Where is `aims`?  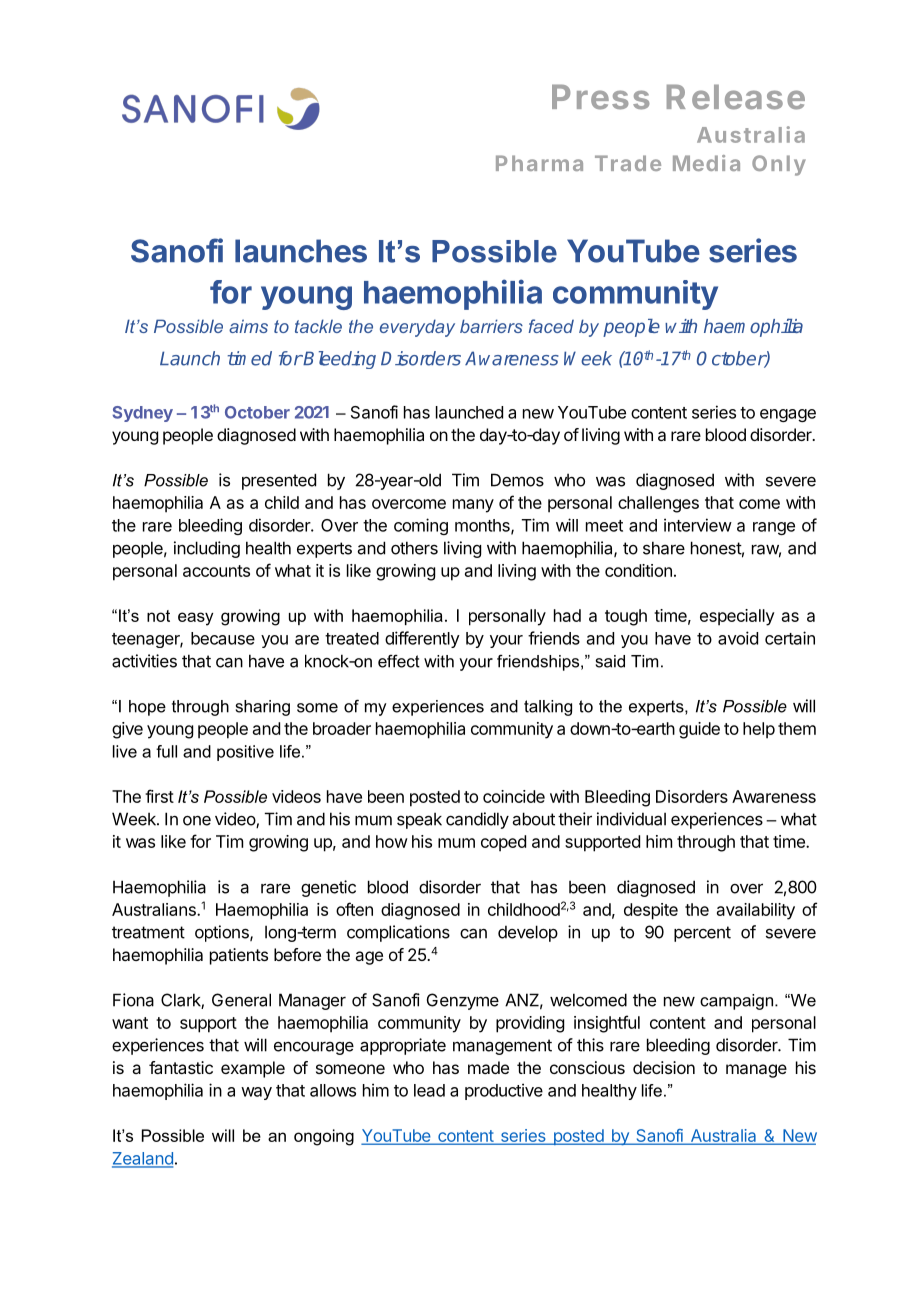
aims is located at coordinates (248, 326).
